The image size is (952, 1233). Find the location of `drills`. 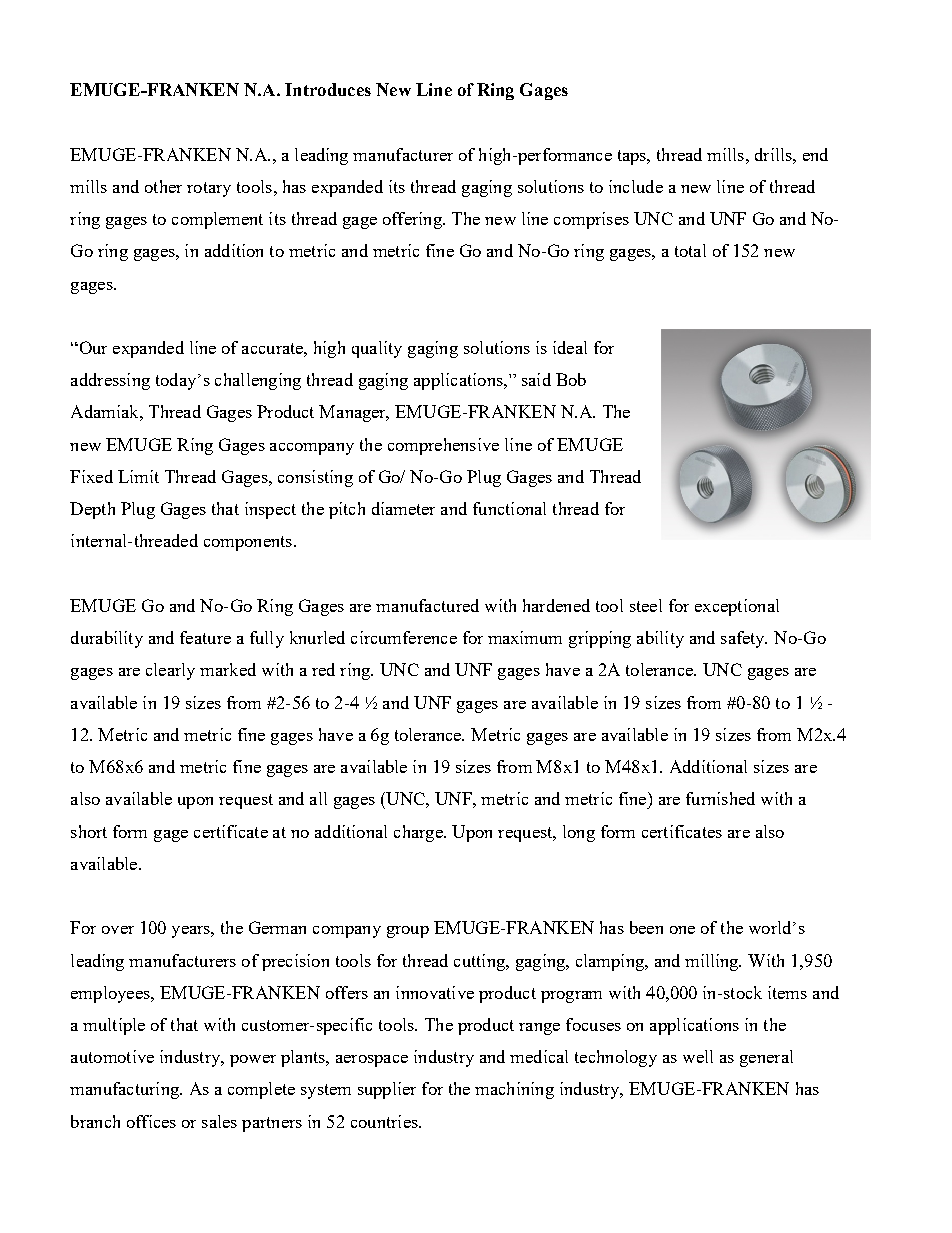

drills is located at coordinates (774, 154).
